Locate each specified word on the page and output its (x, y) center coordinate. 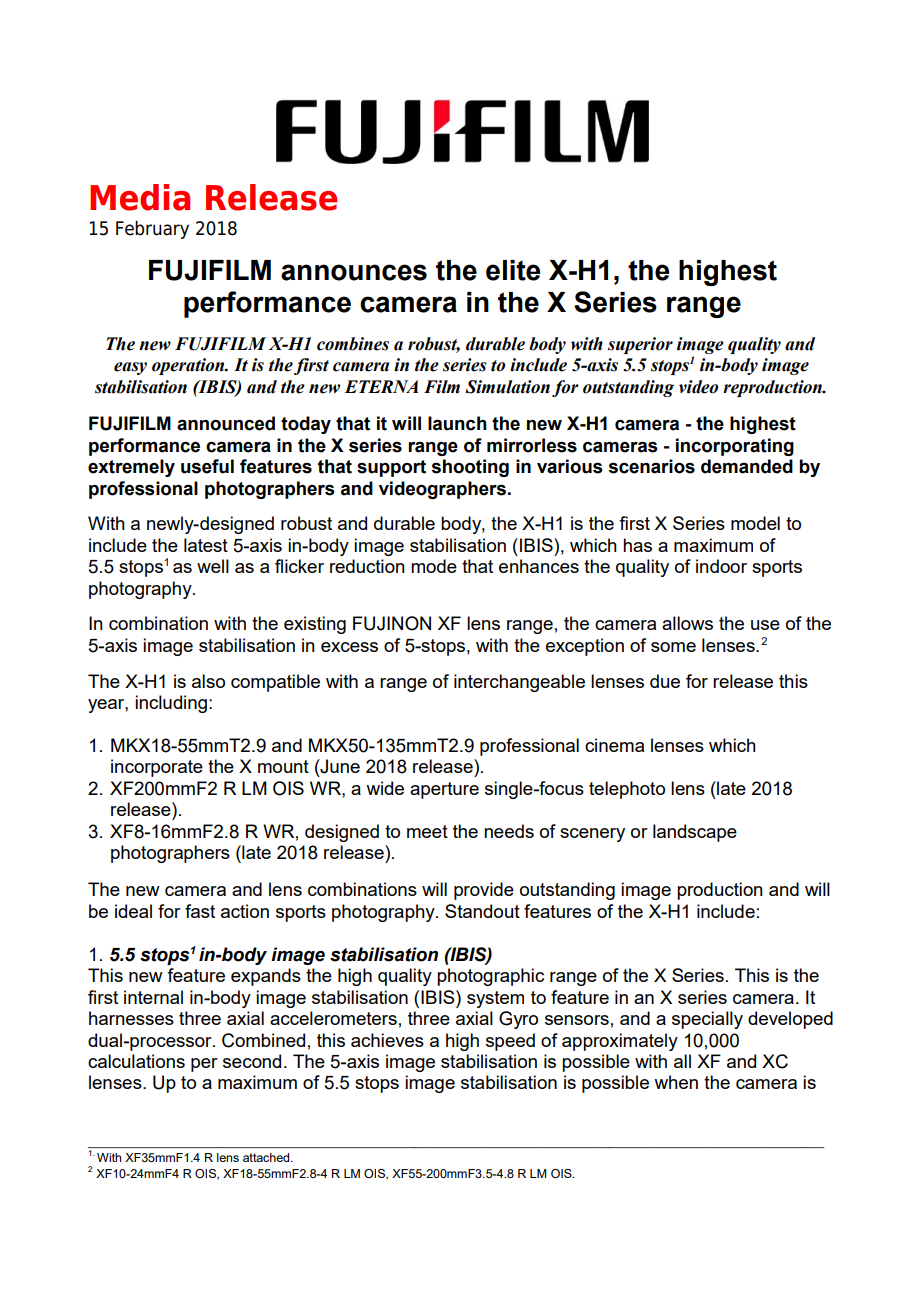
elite (513, 270)
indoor (721, 566)
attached (267, 1157)
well (213, 566)
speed (510, 1042)
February (152, 230)
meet (427, 831)
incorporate (157, 768)
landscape (695, 833)
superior (640, 345)
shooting (470, 468)
